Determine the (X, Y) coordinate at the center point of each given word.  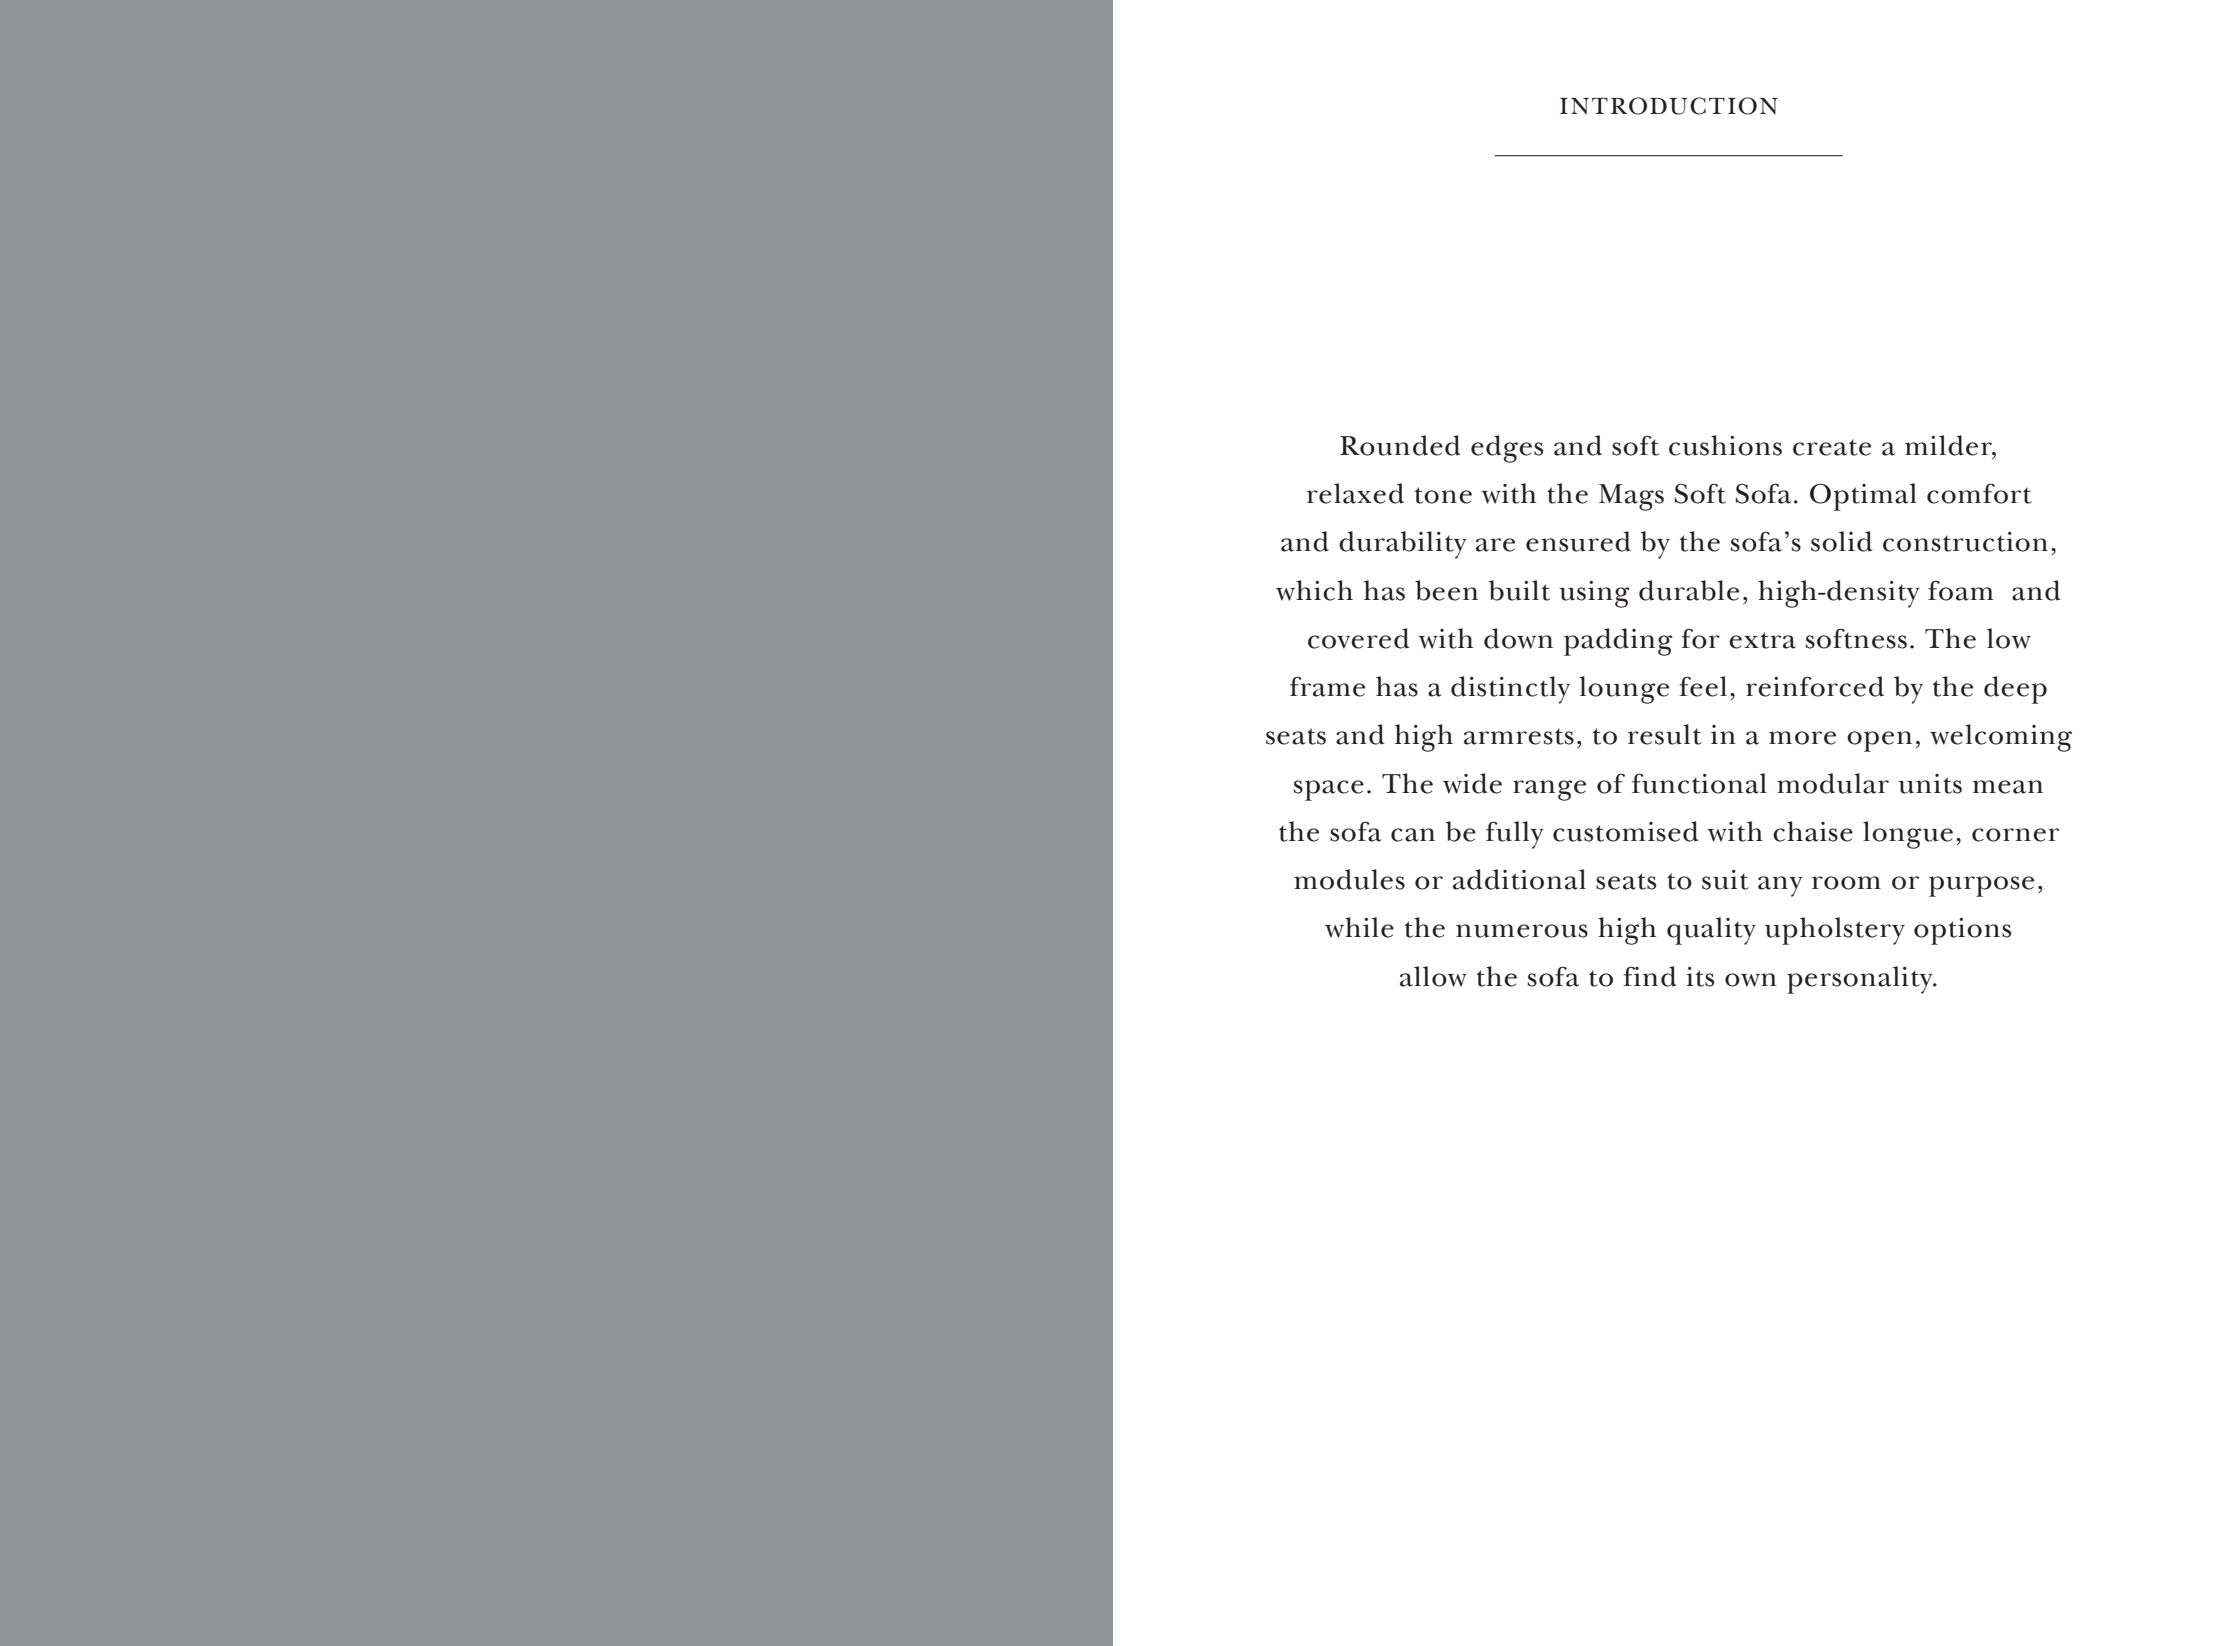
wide (1472, 783)
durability (1403, 545)
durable (1689, 590)
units (1930, 784)
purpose (1981, 886)
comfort (1979, 493)
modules (1349, 879)
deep (2015, 690)
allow (1433, 976)
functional (1699, 783)
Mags (1631, 497)
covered (1359, 638)
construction (1965, 542)
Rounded (1400, 445)
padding (1618, 642)
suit (1725, 880)
